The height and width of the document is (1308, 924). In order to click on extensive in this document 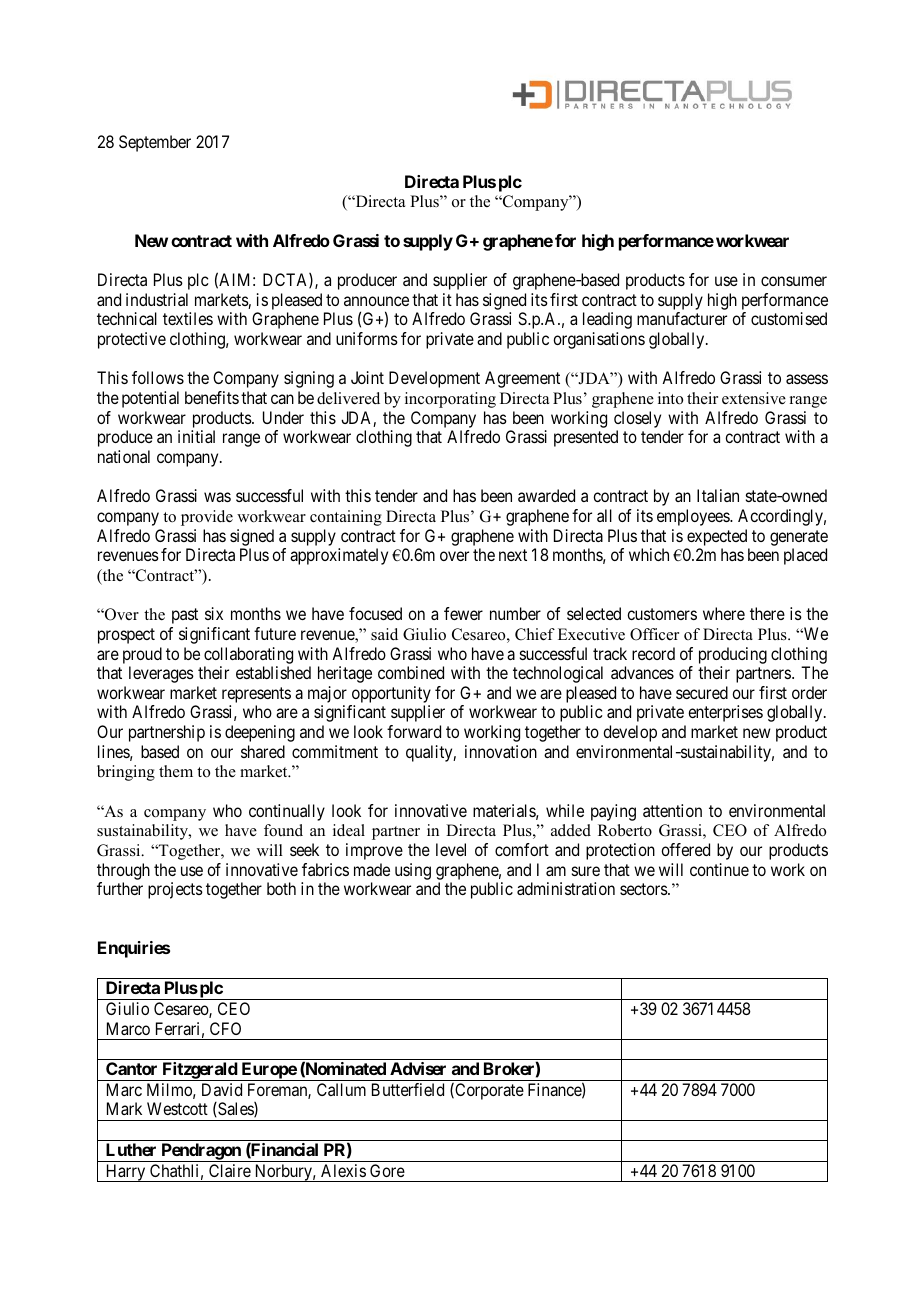, I will do `click(754, 398)`.
